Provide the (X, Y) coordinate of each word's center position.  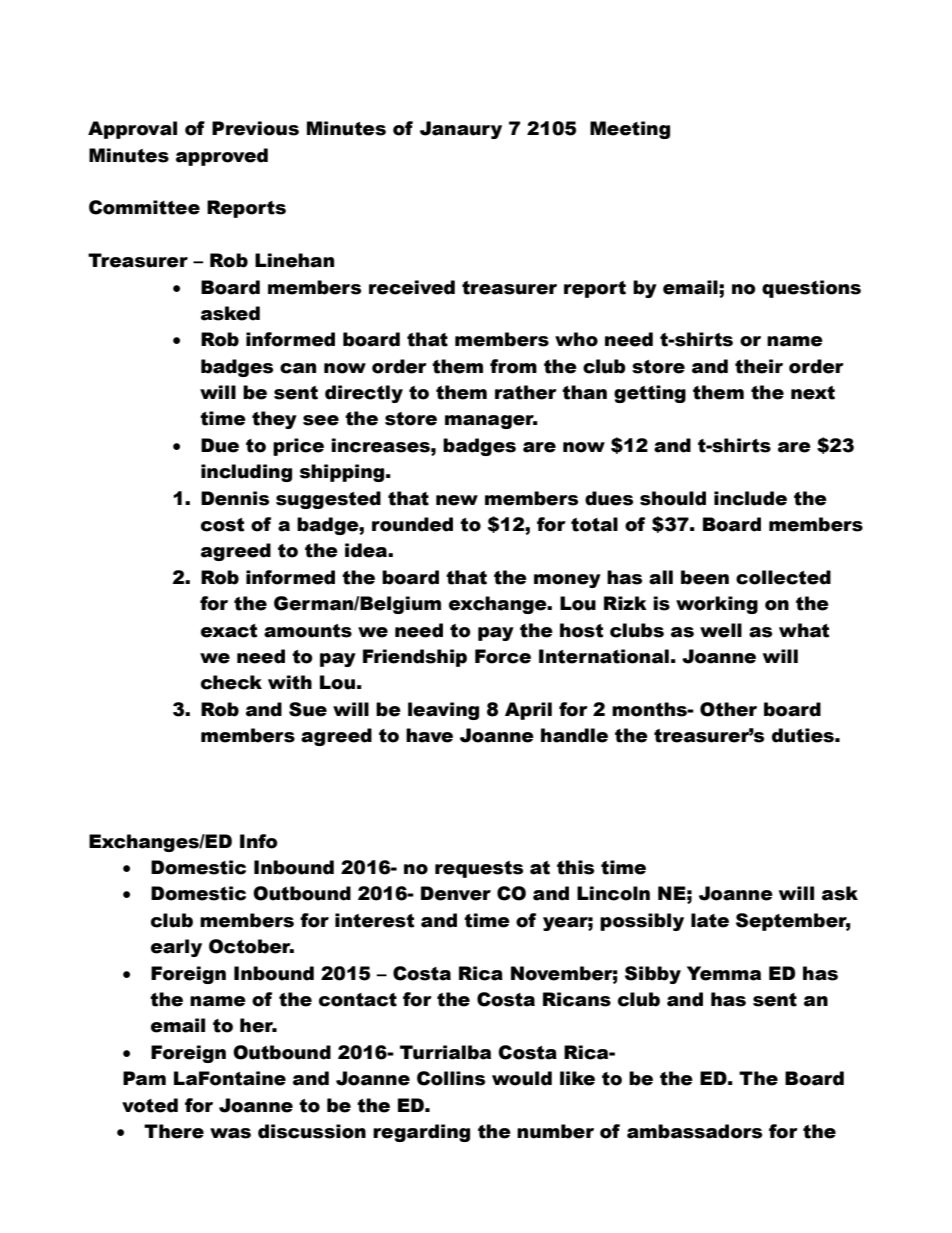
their (759, 366)
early (176, 948)
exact (229, 631)
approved (222, 157)
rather (526, 392)
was (230, 1133)
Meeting (630, 130)
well (721, 630)
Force (503, 656)
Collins (451, 1078)
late (710, 920)
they (274, 420)
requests (479, 869)
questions (811, 289)
